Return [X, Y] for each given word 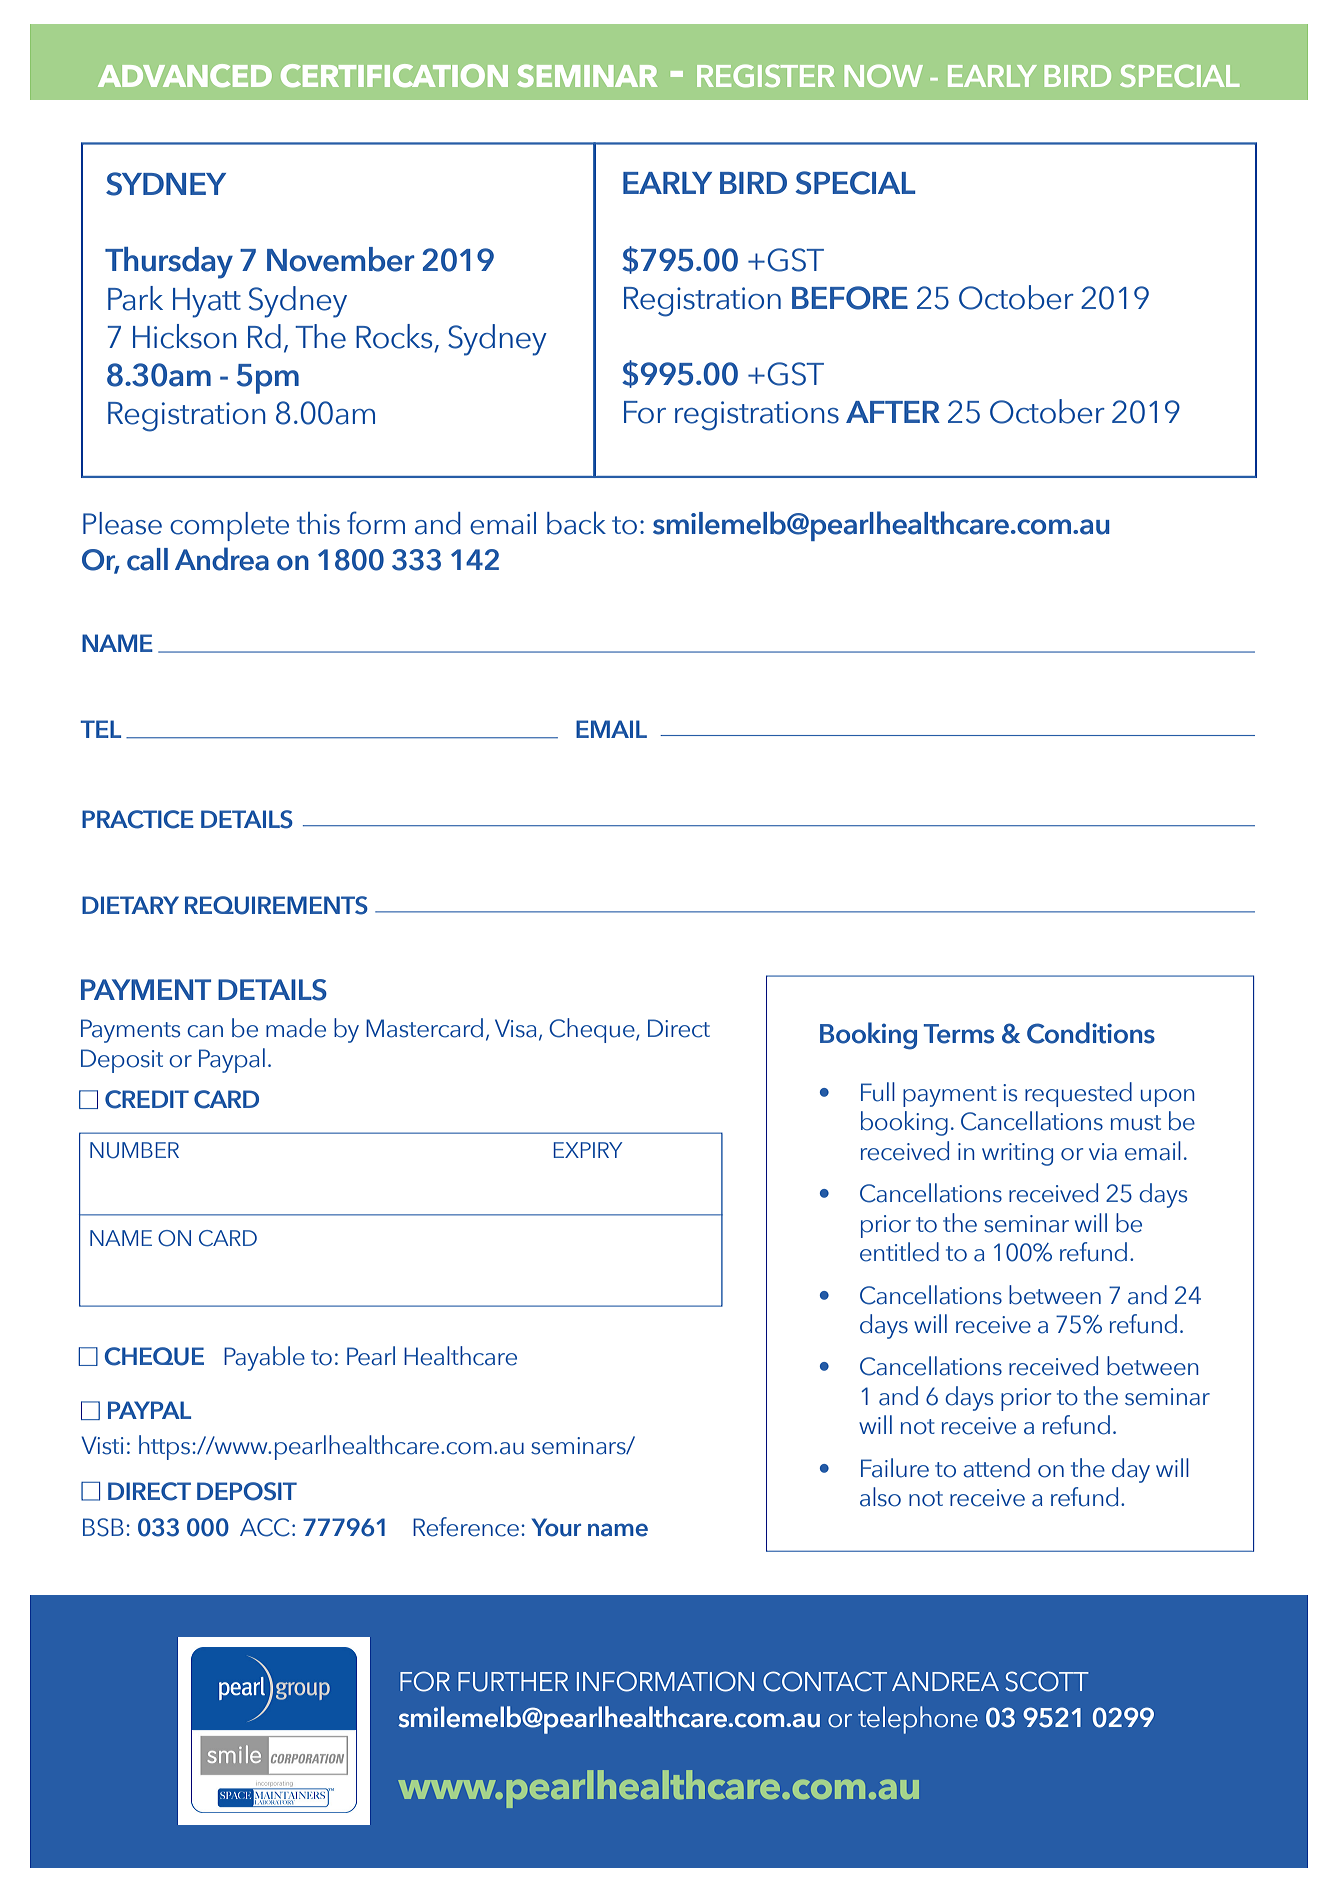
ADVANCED [185, 75]
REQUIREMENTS [276, 905]
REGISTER [766, 75]
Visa [516, 1028]
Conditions [1091, 1033]
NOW [884, 75]
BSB [103, 1527]
